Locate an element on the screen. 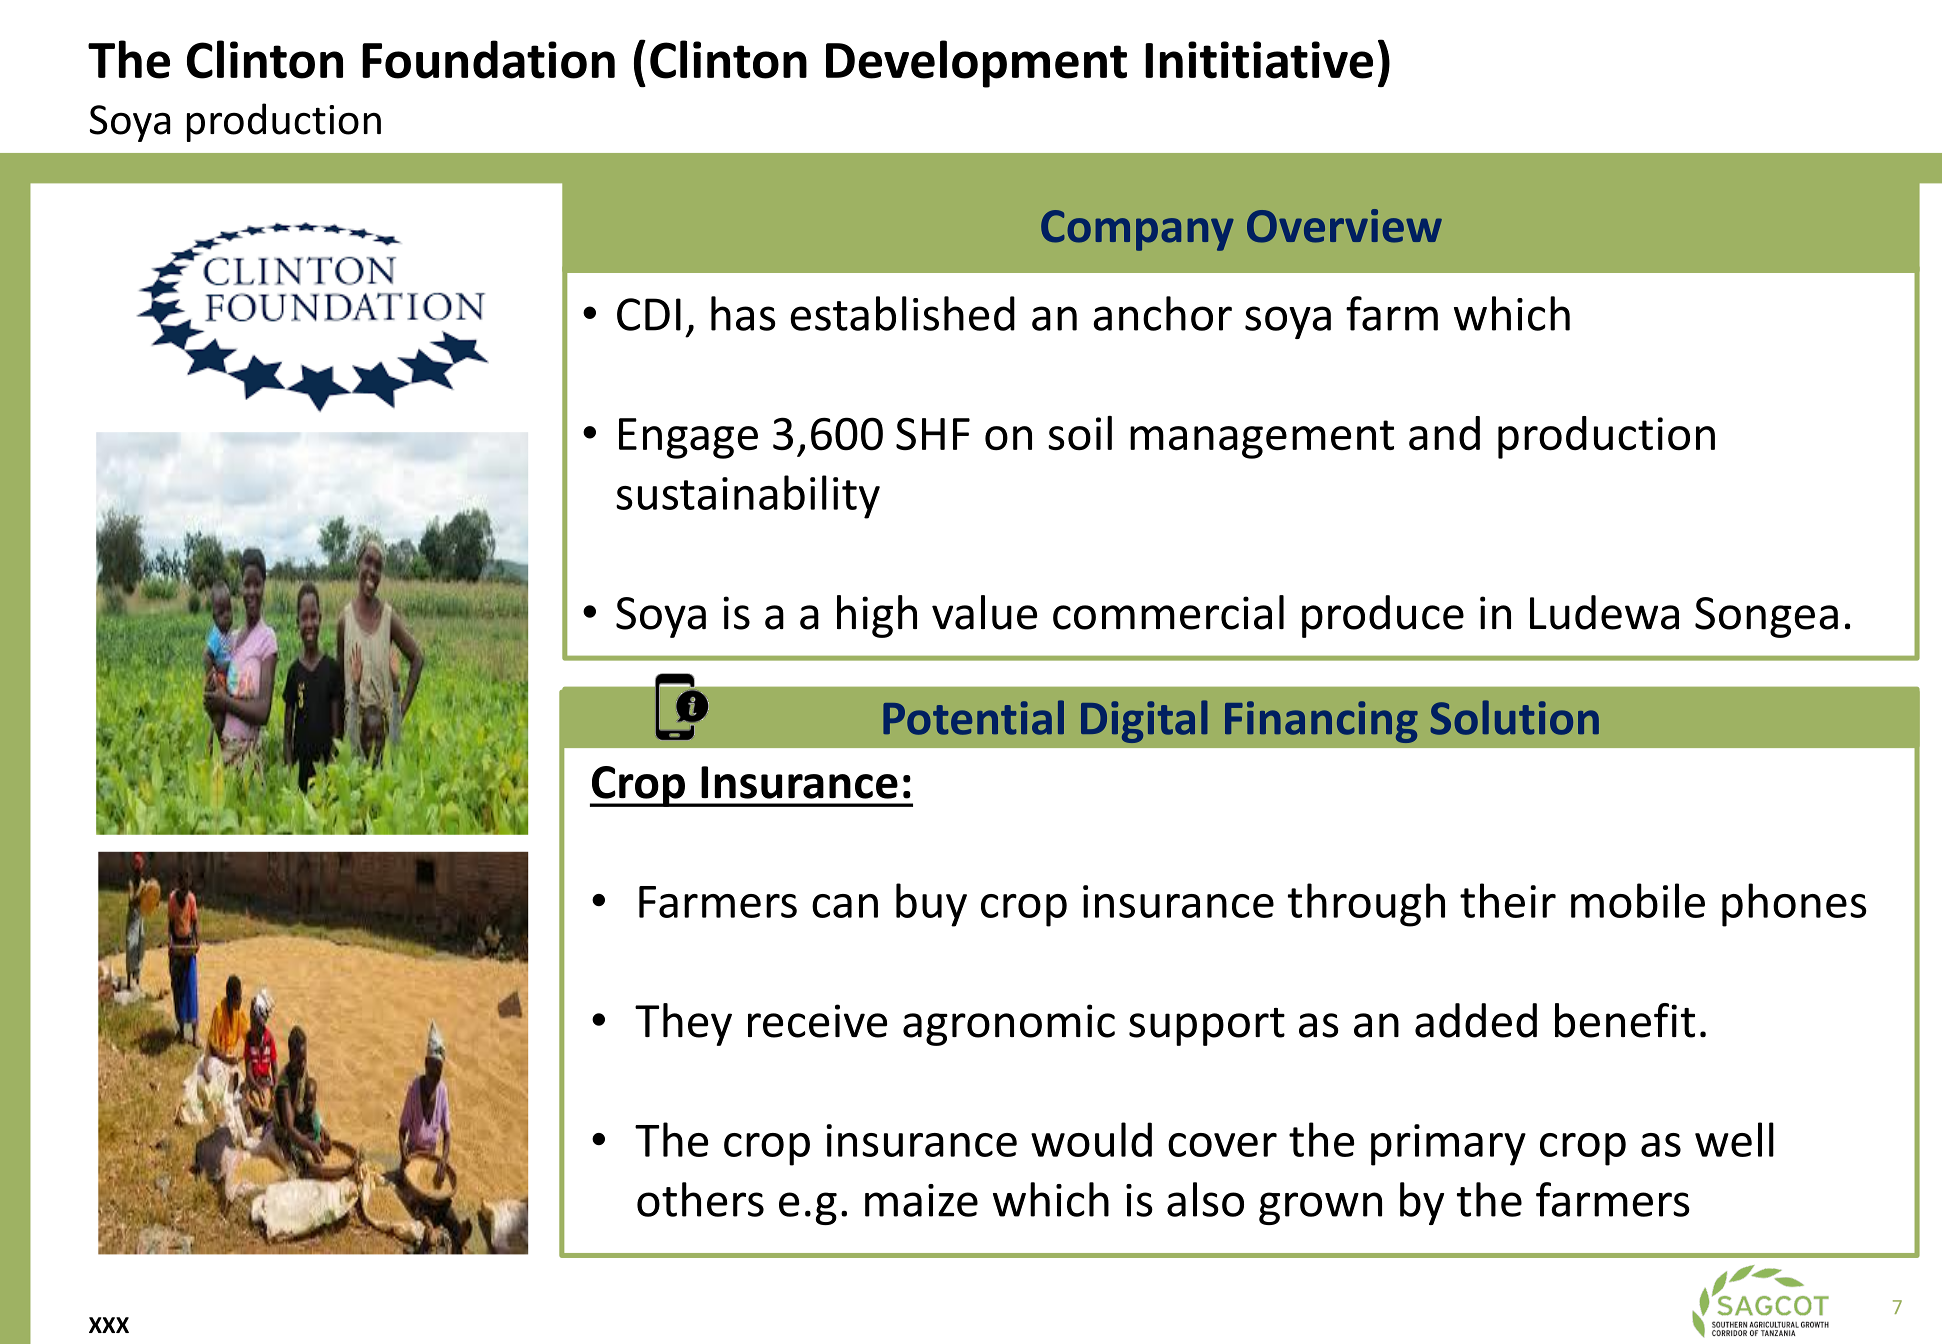 This screenshot has height=1344, width=1942. XXX is located at coordinates (109, 1325).
